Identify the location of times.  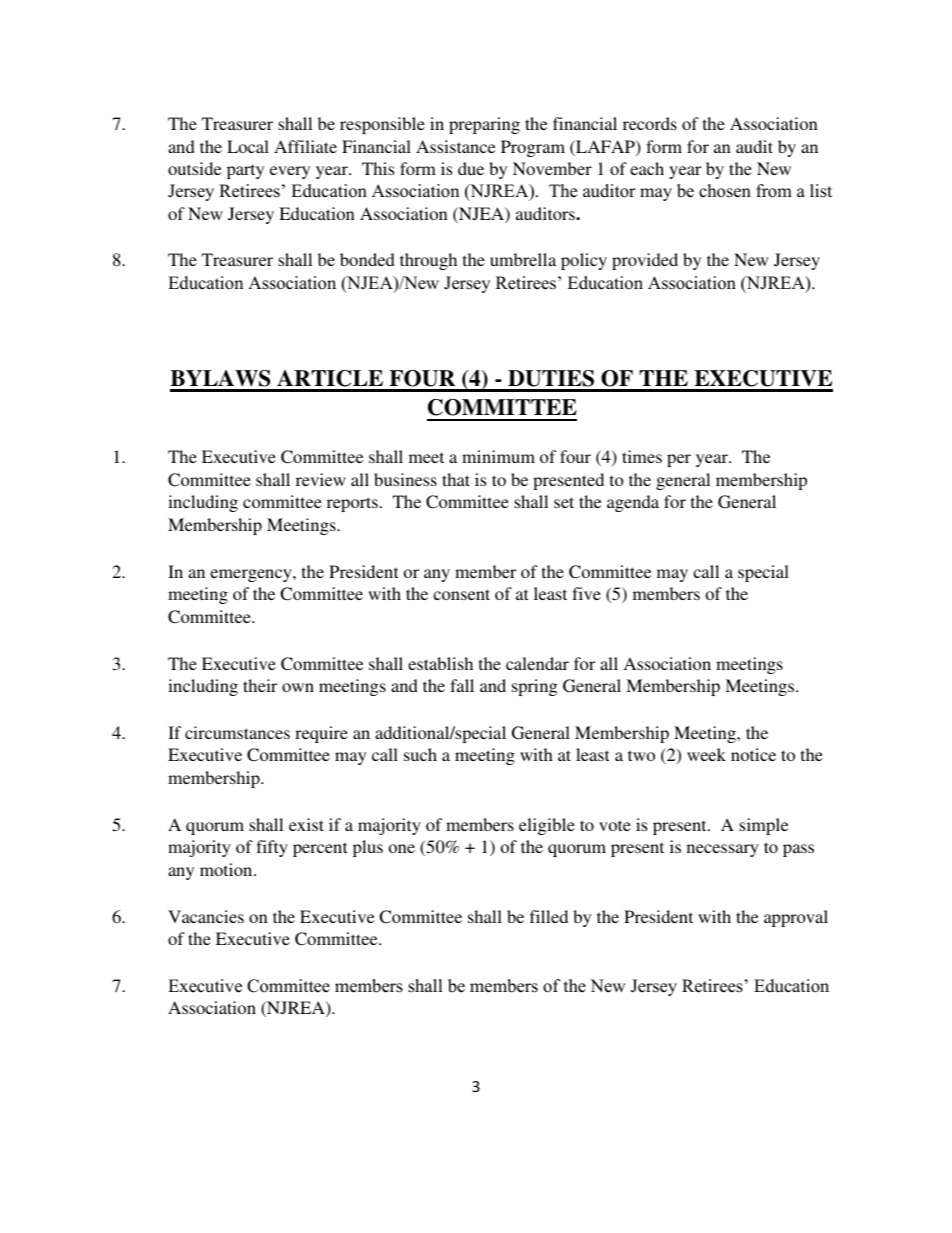
(642, 456).
